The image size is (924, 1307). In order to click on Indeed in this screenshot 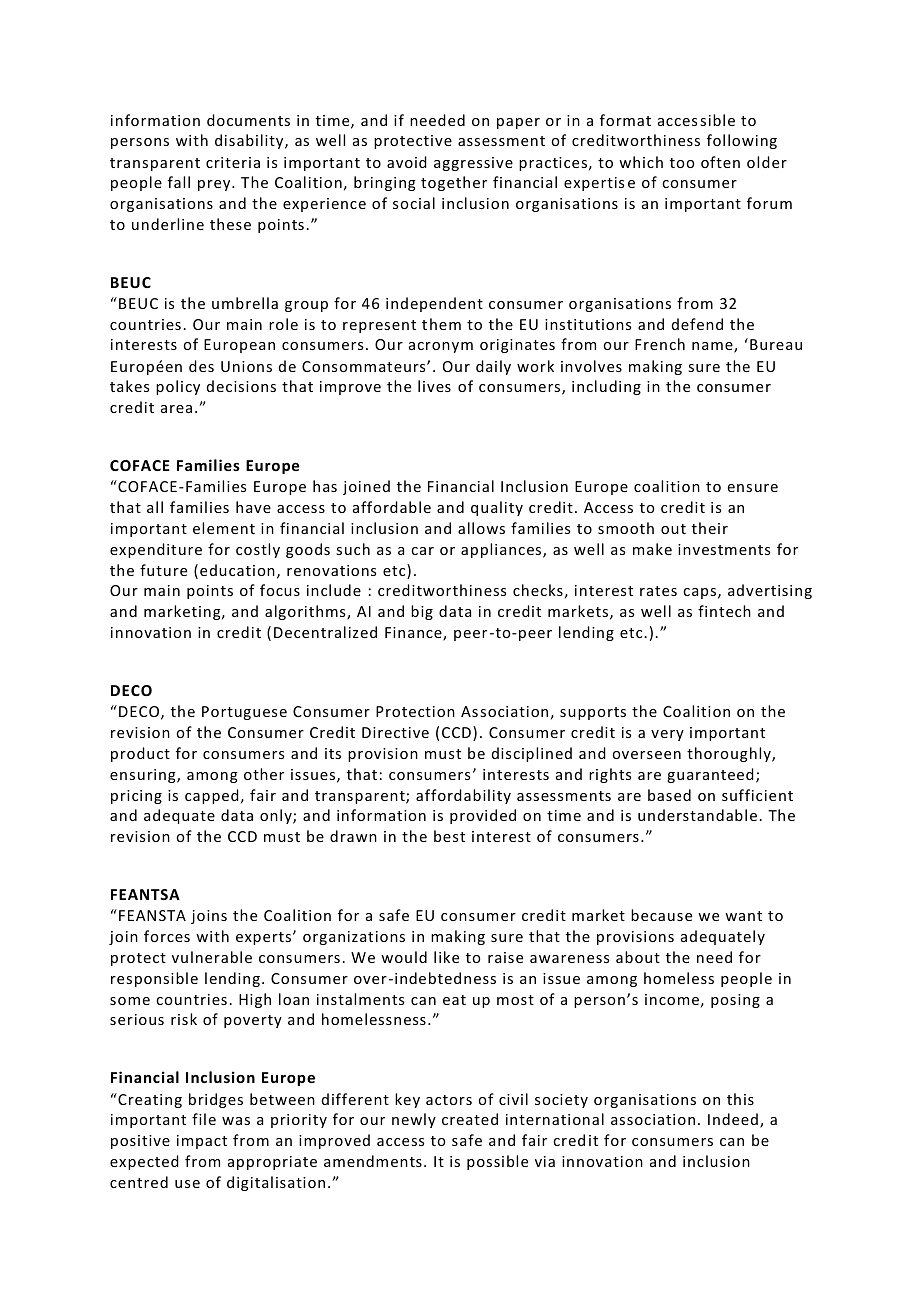, I will do `click(733, 1119)`.
